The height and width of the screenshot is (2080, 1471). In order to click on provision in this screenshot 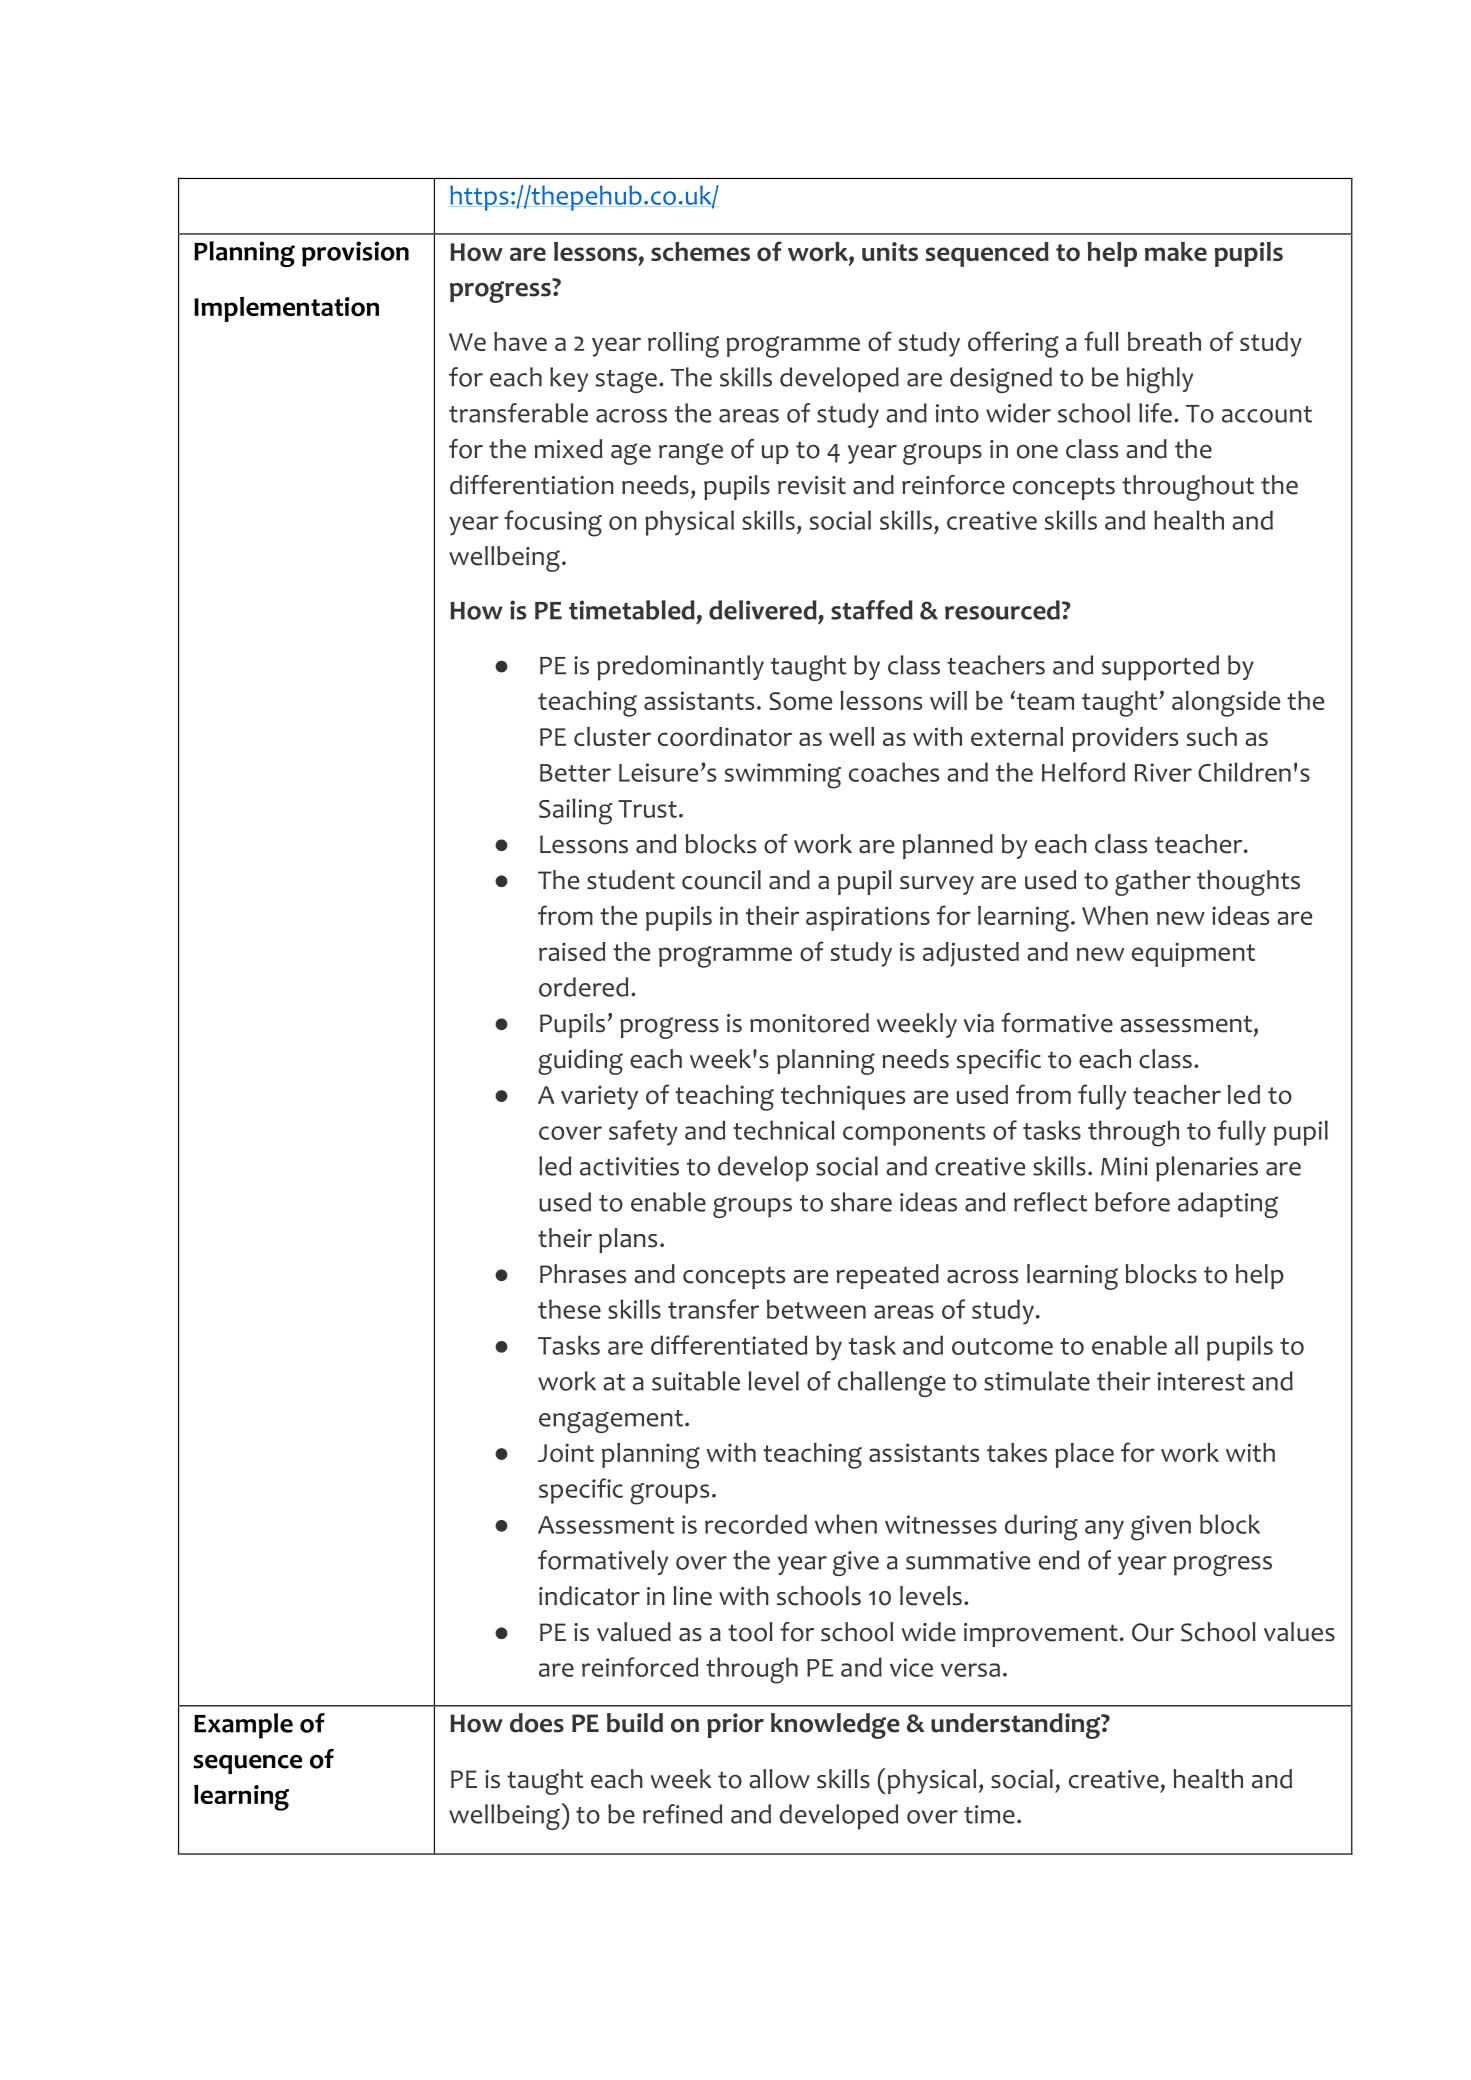, I will do `click(355, 254)`.
